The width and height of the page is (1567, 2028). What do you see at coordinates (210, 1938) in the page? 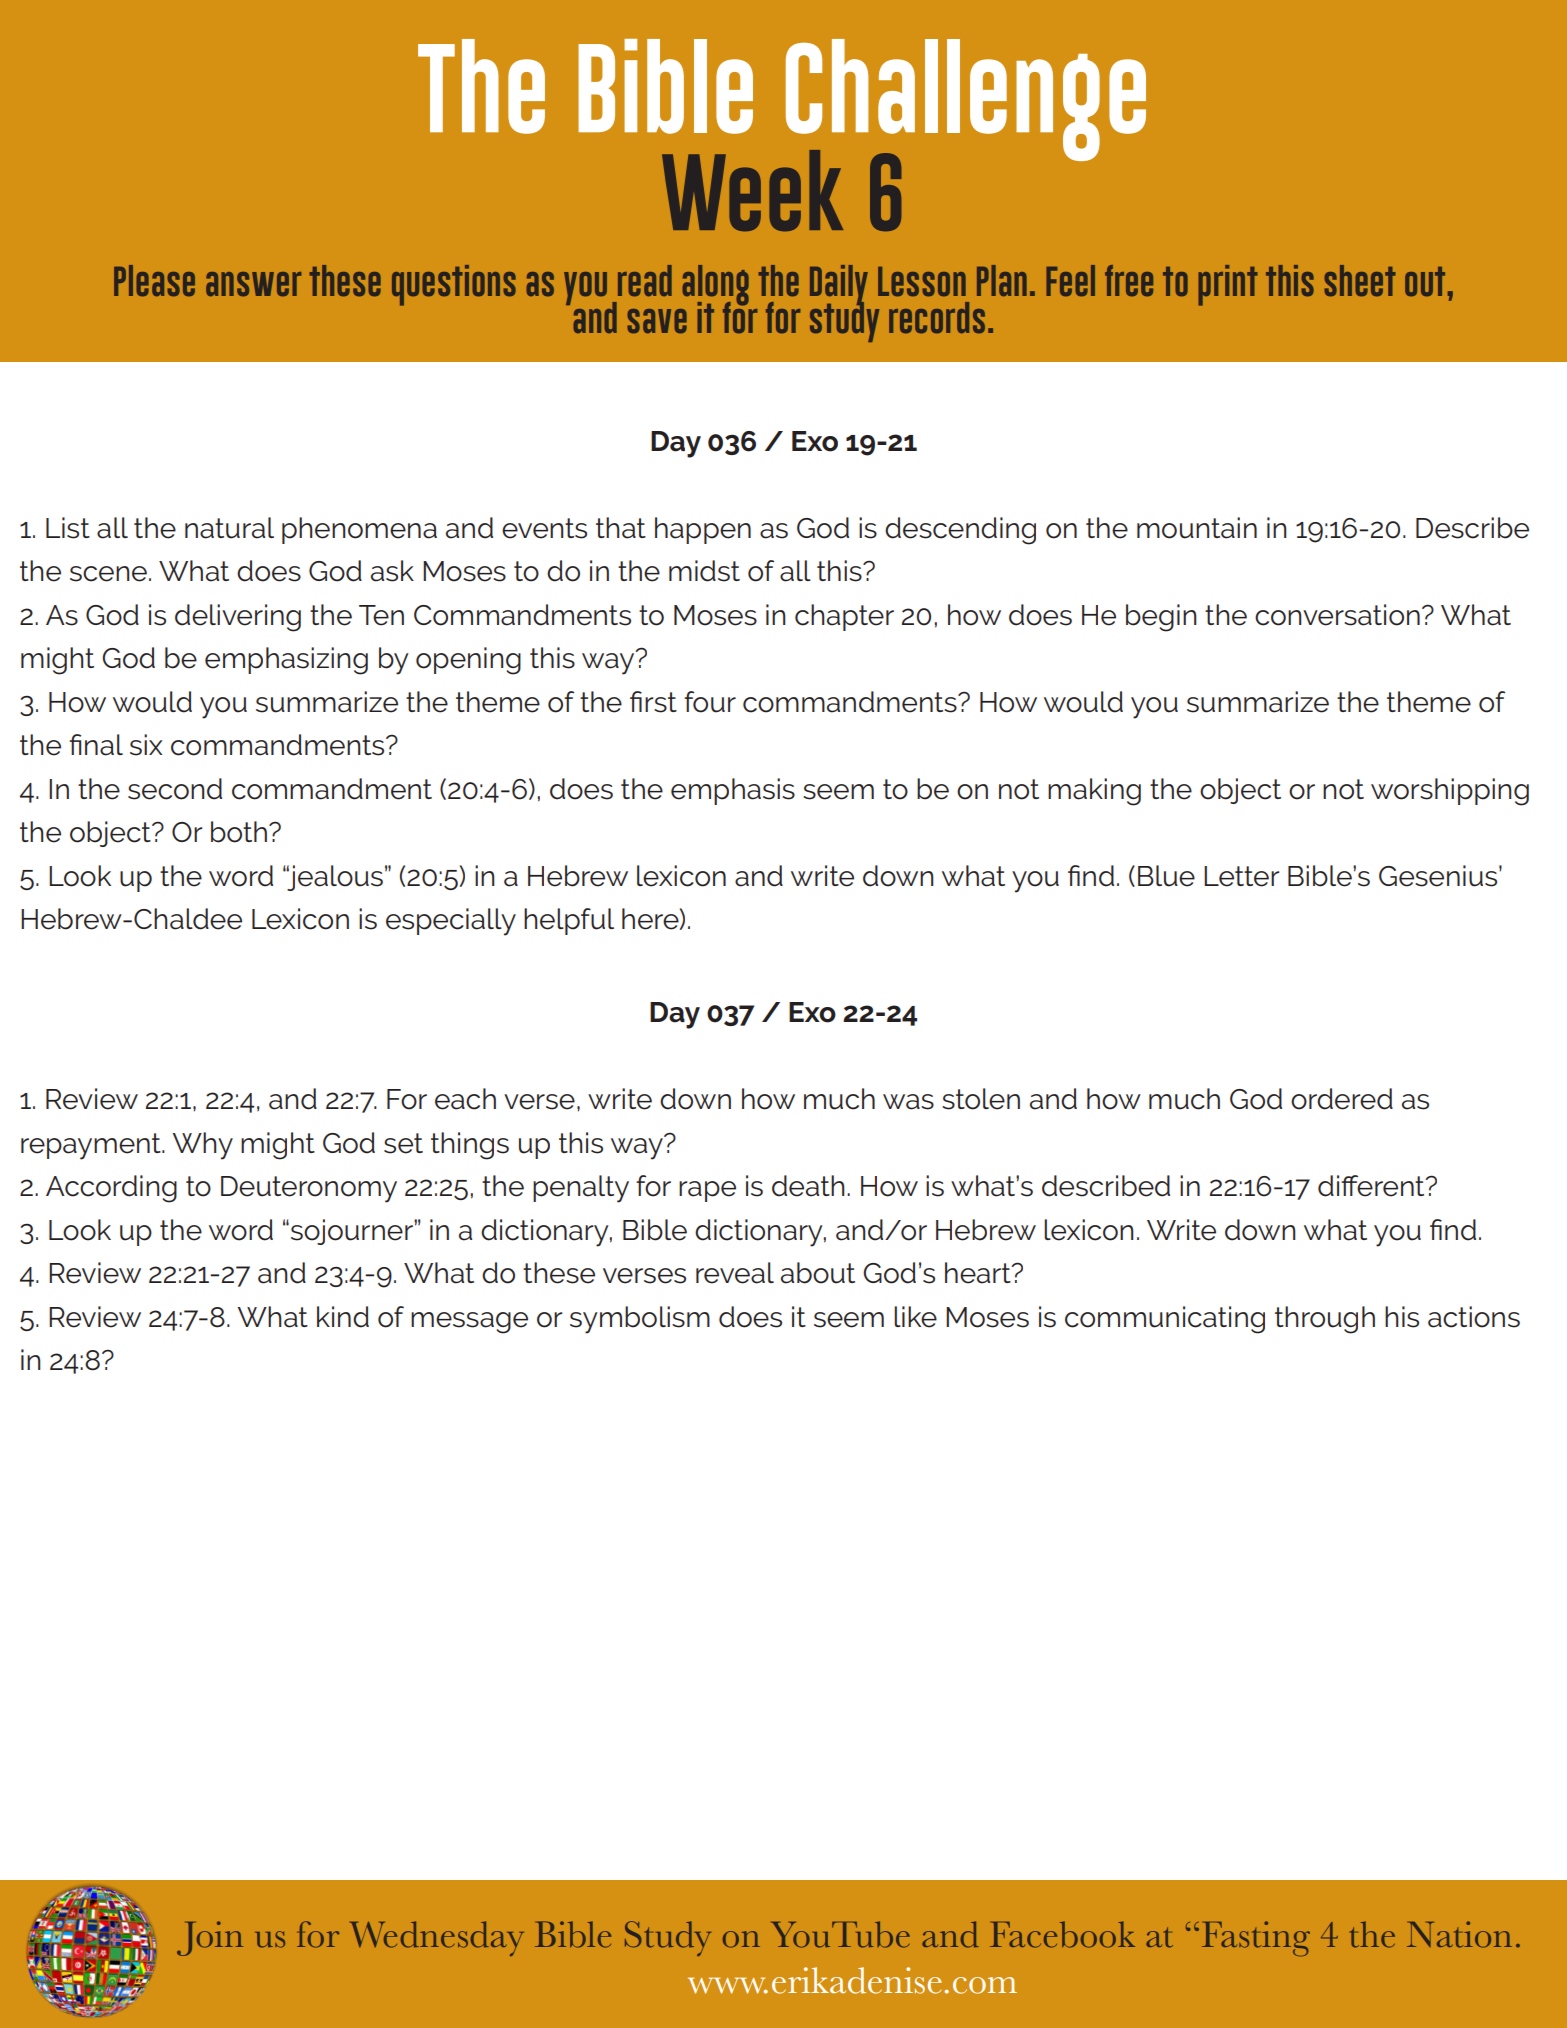
I see `Join` at bounding box center [210, 1938].
